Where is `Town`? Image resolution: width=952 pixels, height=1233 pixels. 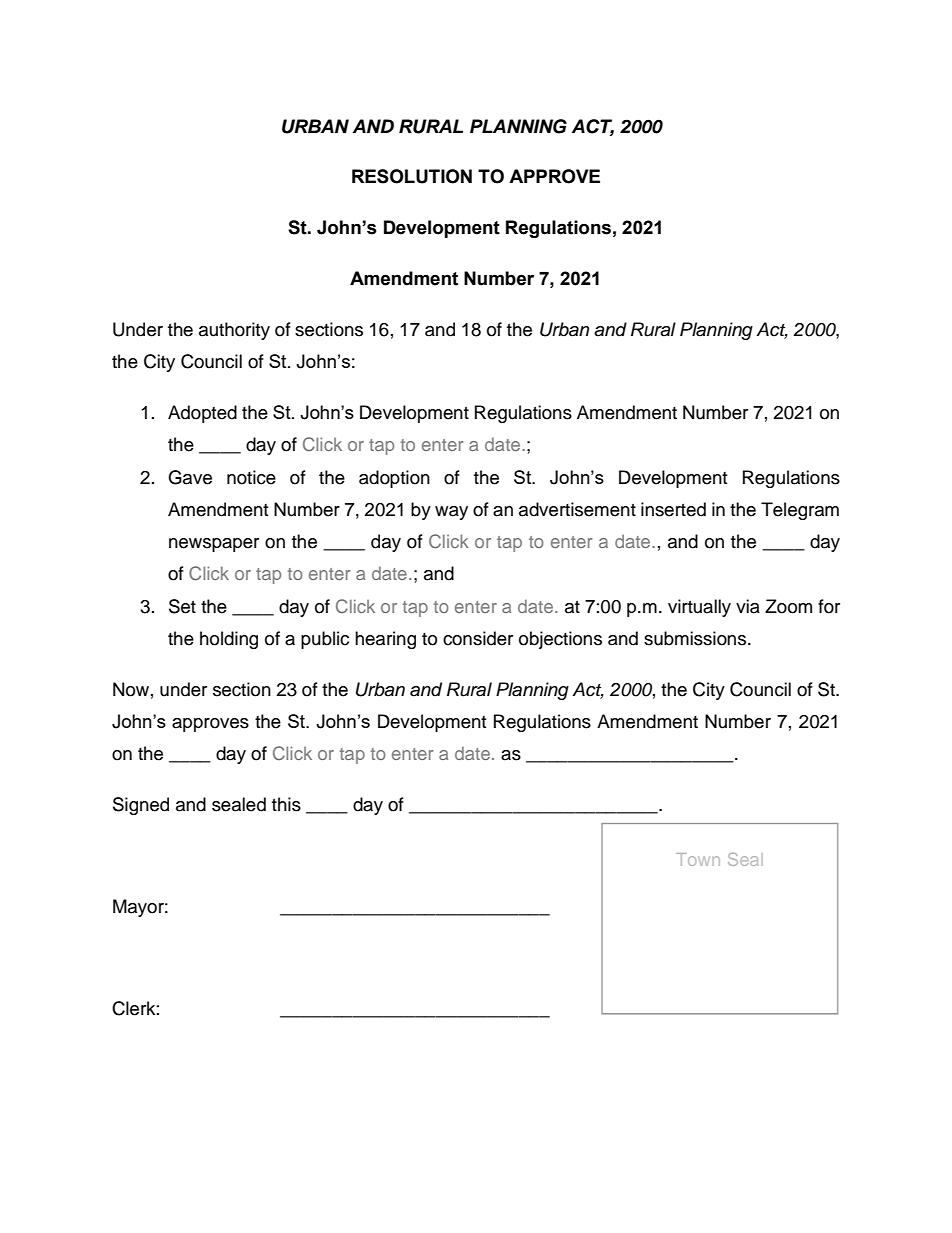 Town is located at coordinates (698, 859).
